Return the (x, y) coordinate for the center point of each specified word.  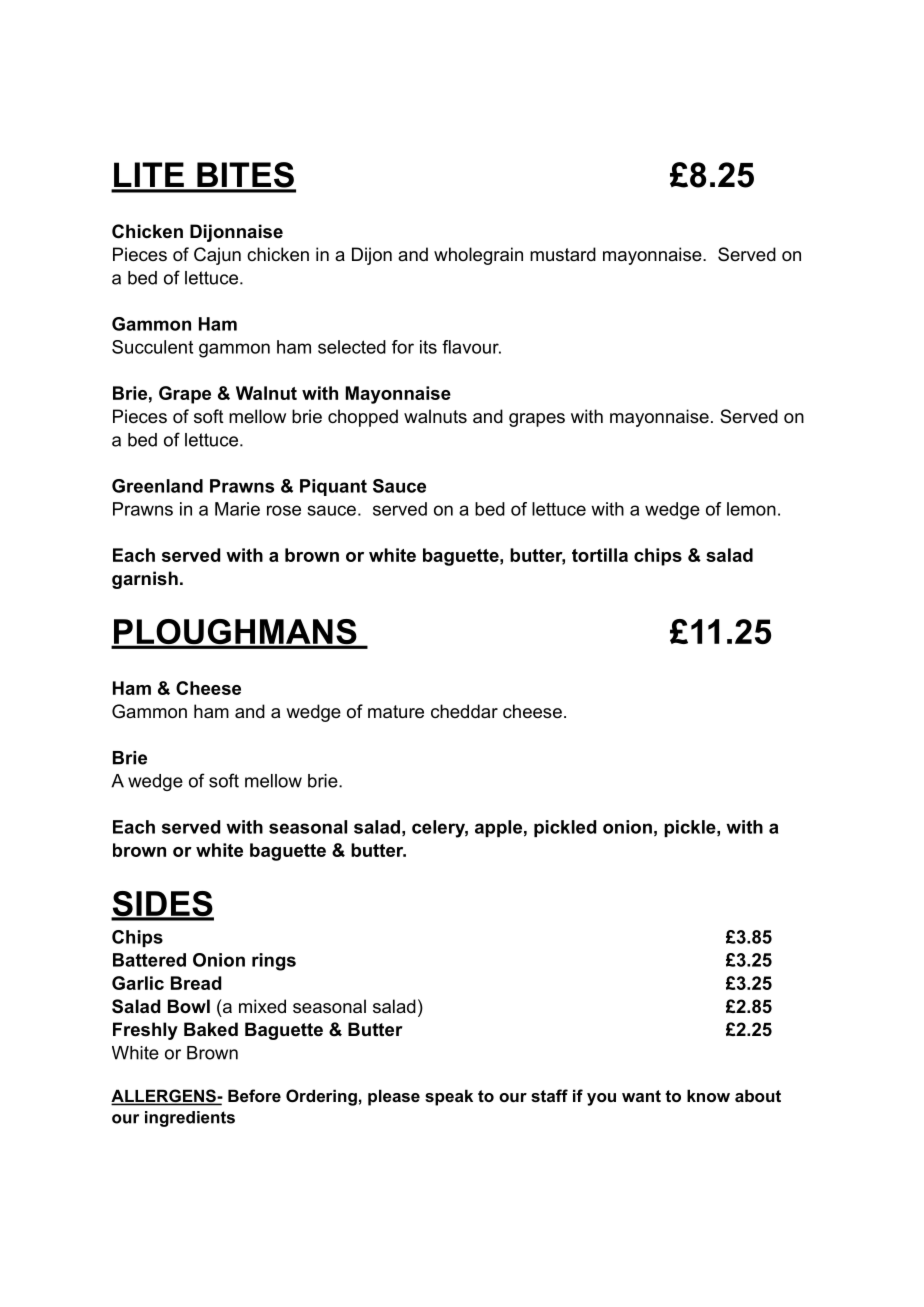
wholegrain (478, 256)
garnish (145, 580)
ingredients (190, 1119)
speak (449, 1097)
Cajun (217, 256)
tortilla (600, 555)
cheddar (464, 711)
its (428, 347)
